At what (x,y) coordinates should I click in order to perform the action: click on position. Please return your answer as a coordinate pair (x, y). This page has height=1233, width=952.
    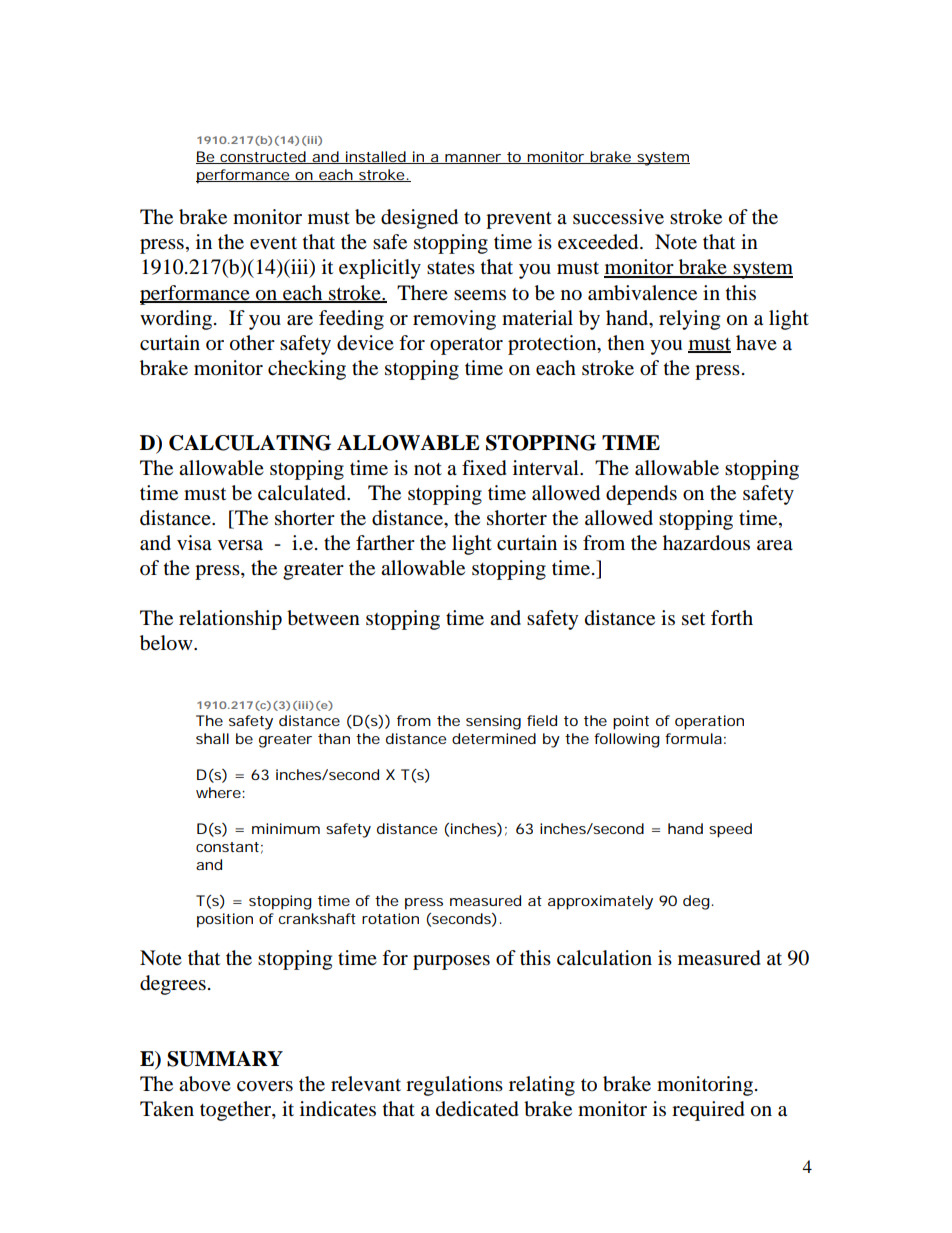
    Looking at the image, I should click on (225, 920).
